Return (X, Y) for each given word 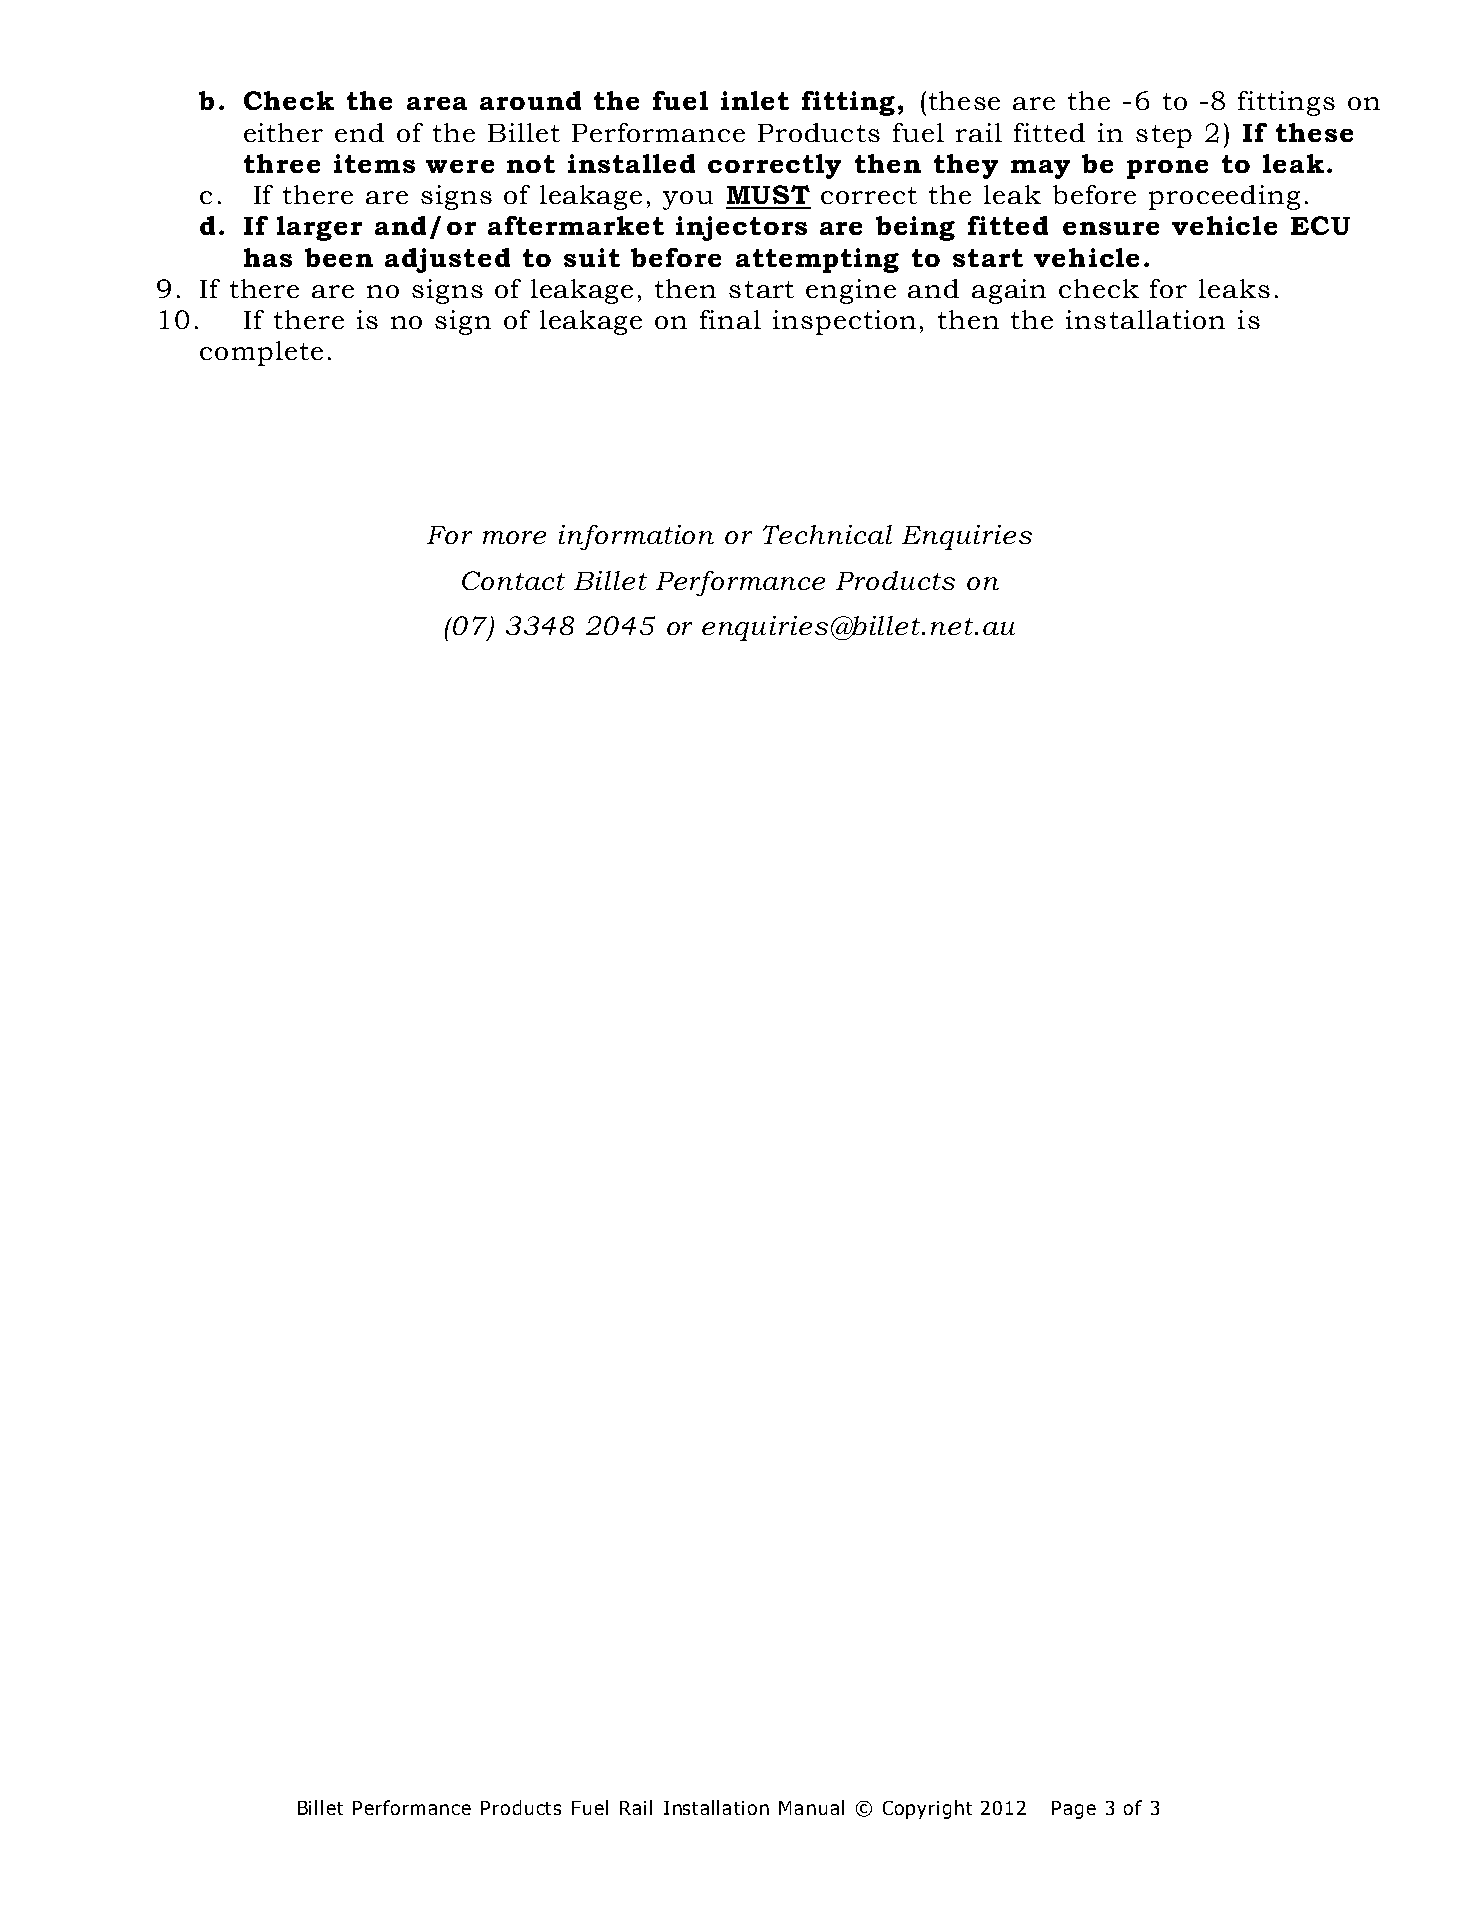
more (514, 537)
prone (1167, 169)
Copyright (927, 1809)
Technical (827, 534)
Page (1074, 1810)
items (374, 163)
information (636, 537)
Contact (513, 580)
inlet (755, 100)
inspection (844, 322)
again (1009, 291)
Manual (811, 1807)
